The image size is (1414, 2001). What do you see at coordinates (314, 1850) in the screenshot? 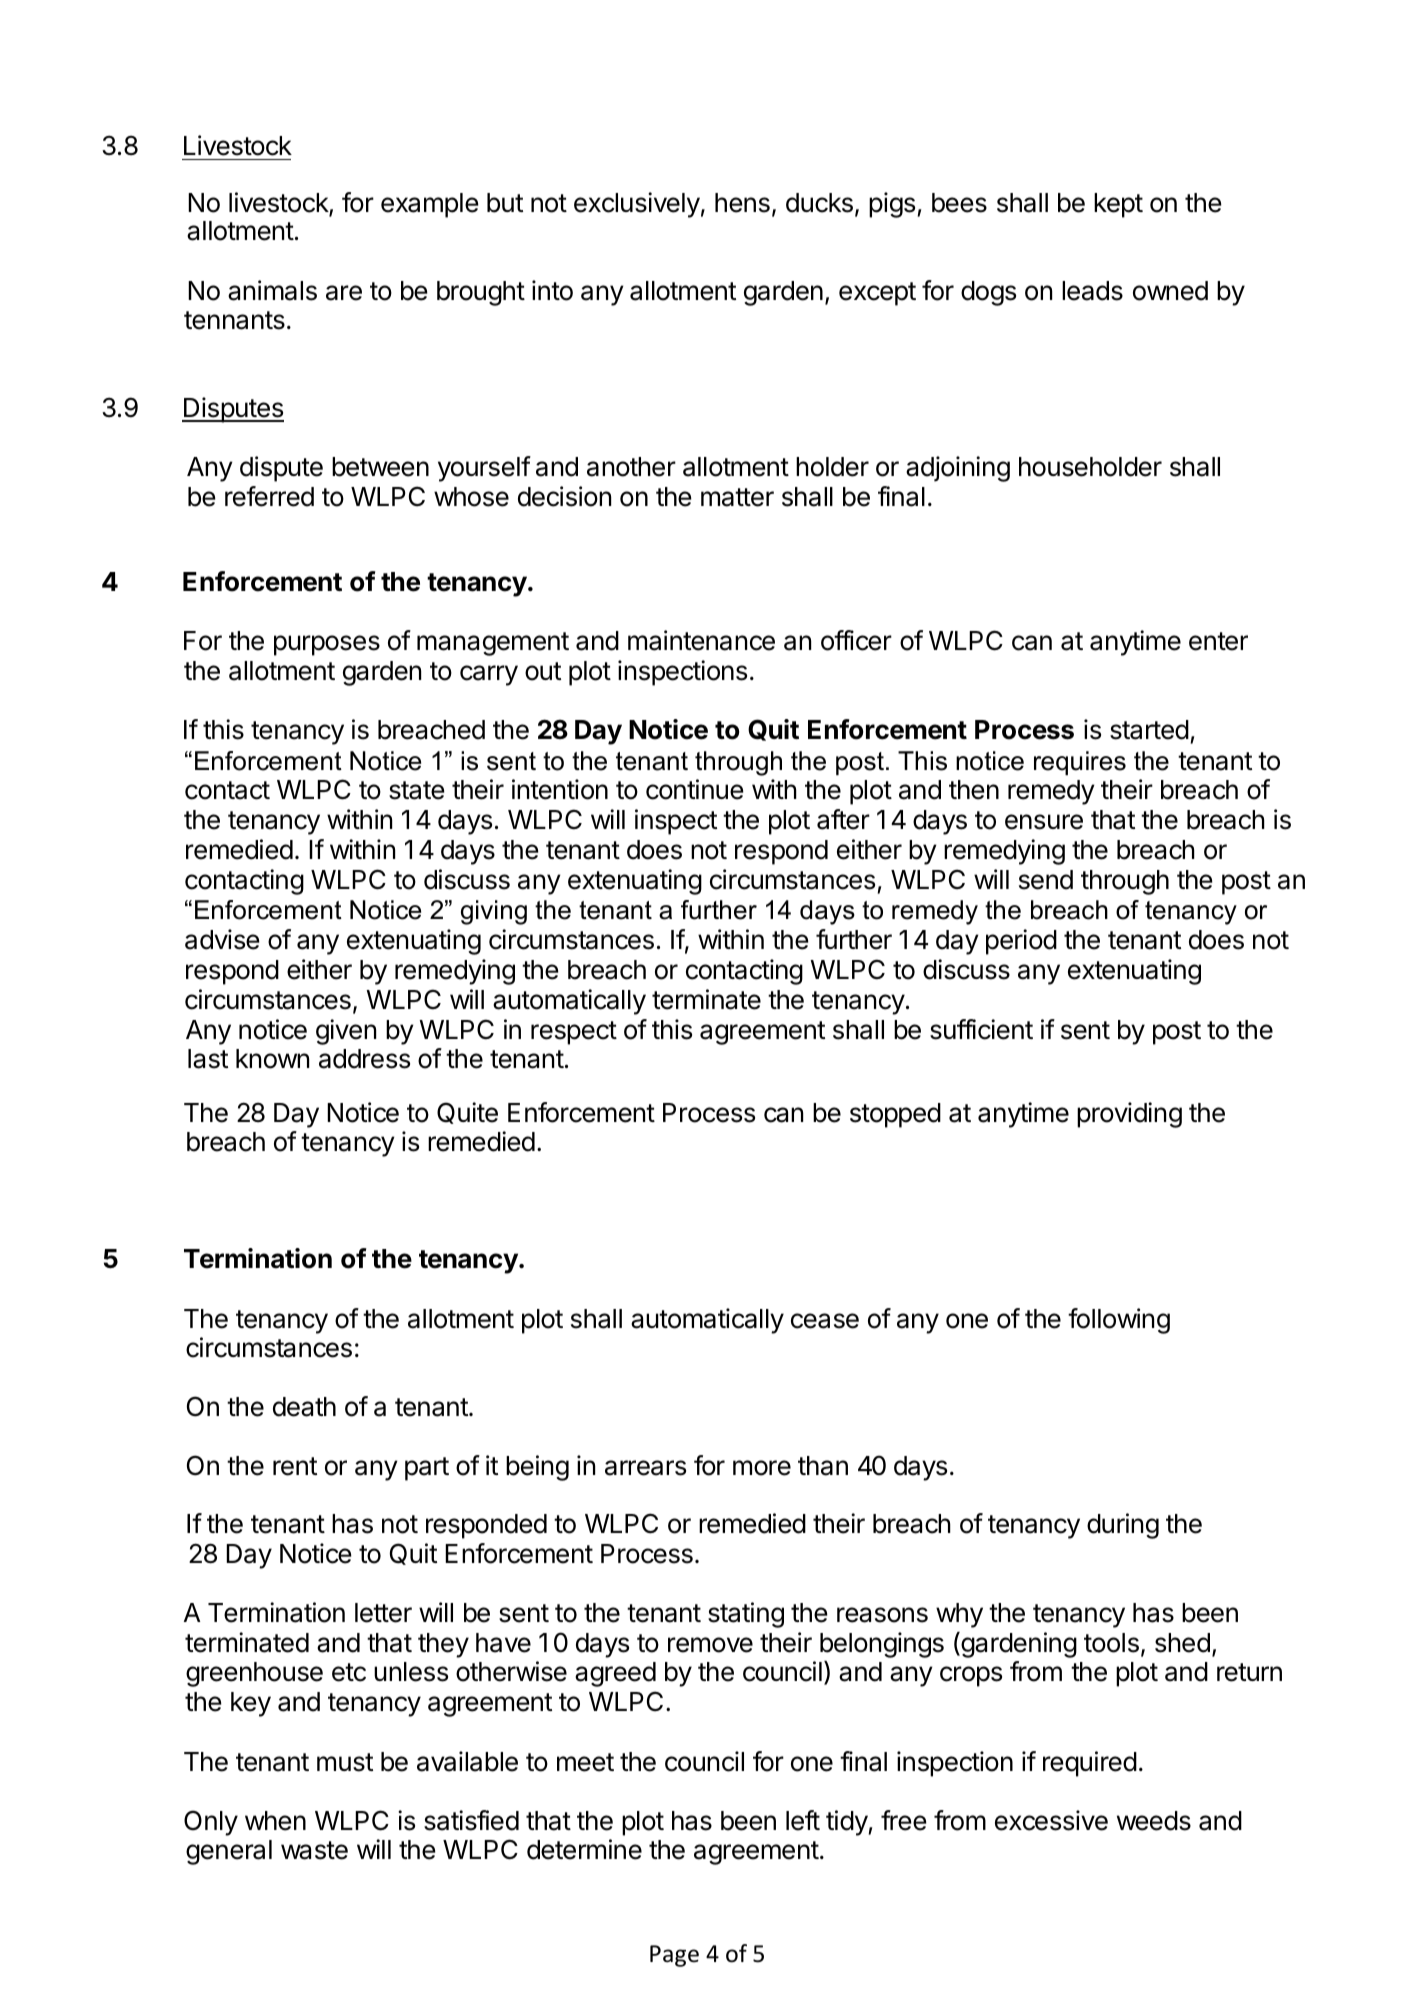
I see `waste` at bounding box center [314, 1850].
